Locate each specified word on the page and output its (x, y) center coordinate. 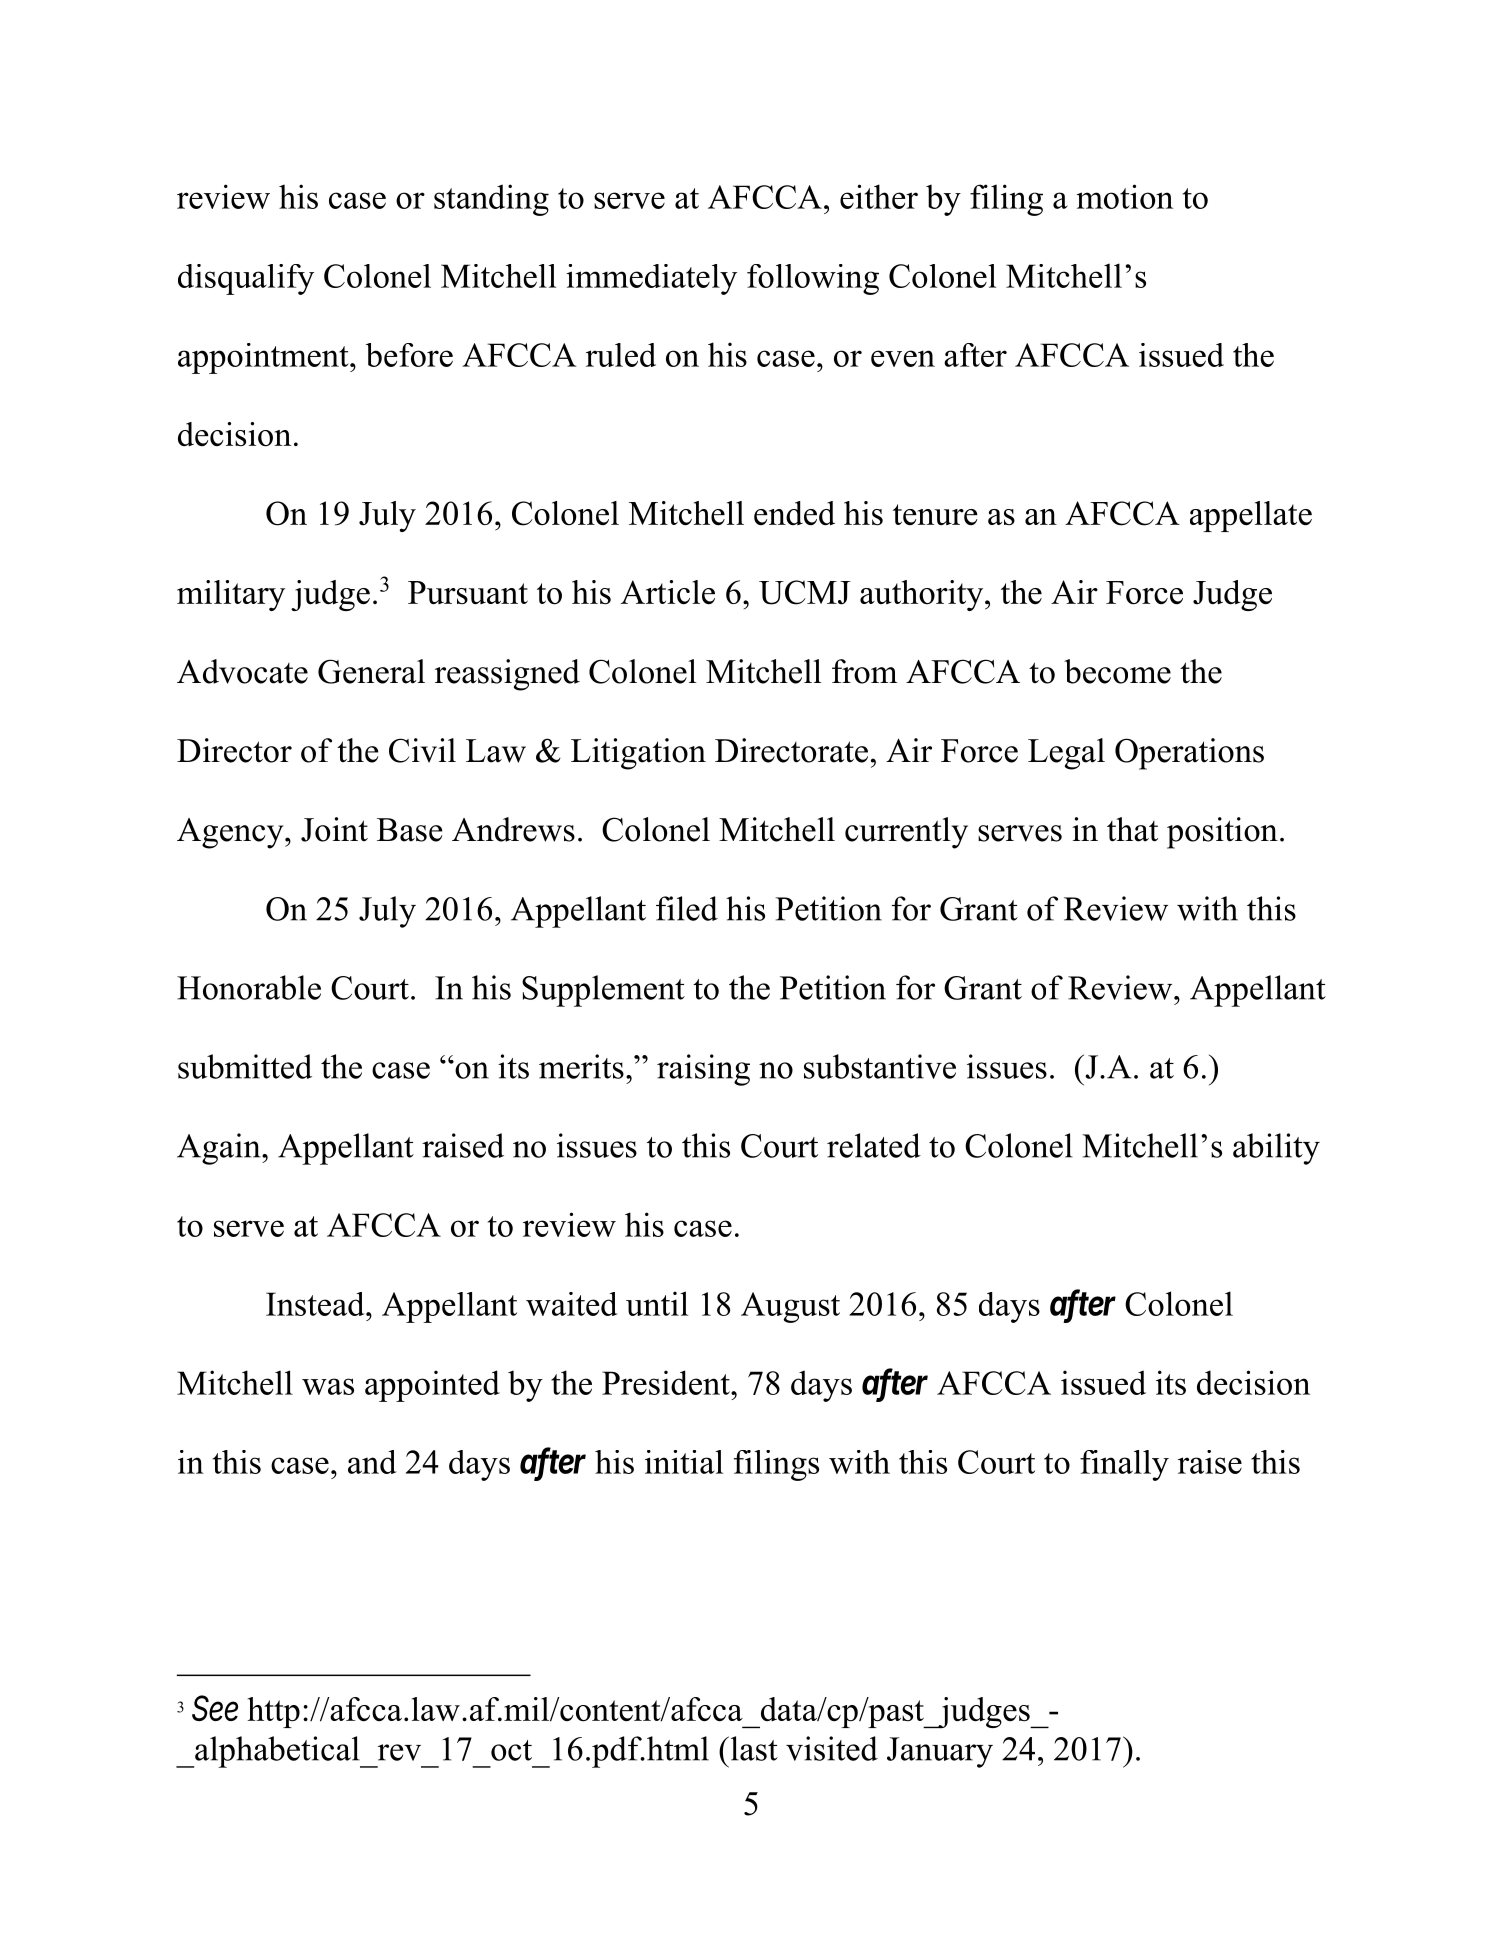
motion (1124, 196)
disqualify (246, 279)
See (215, 1708)
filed (687, 908)
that (1132, 829)
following (813, 279)
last (753, 1748)
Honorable (249, 987)
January (940, 1752)
